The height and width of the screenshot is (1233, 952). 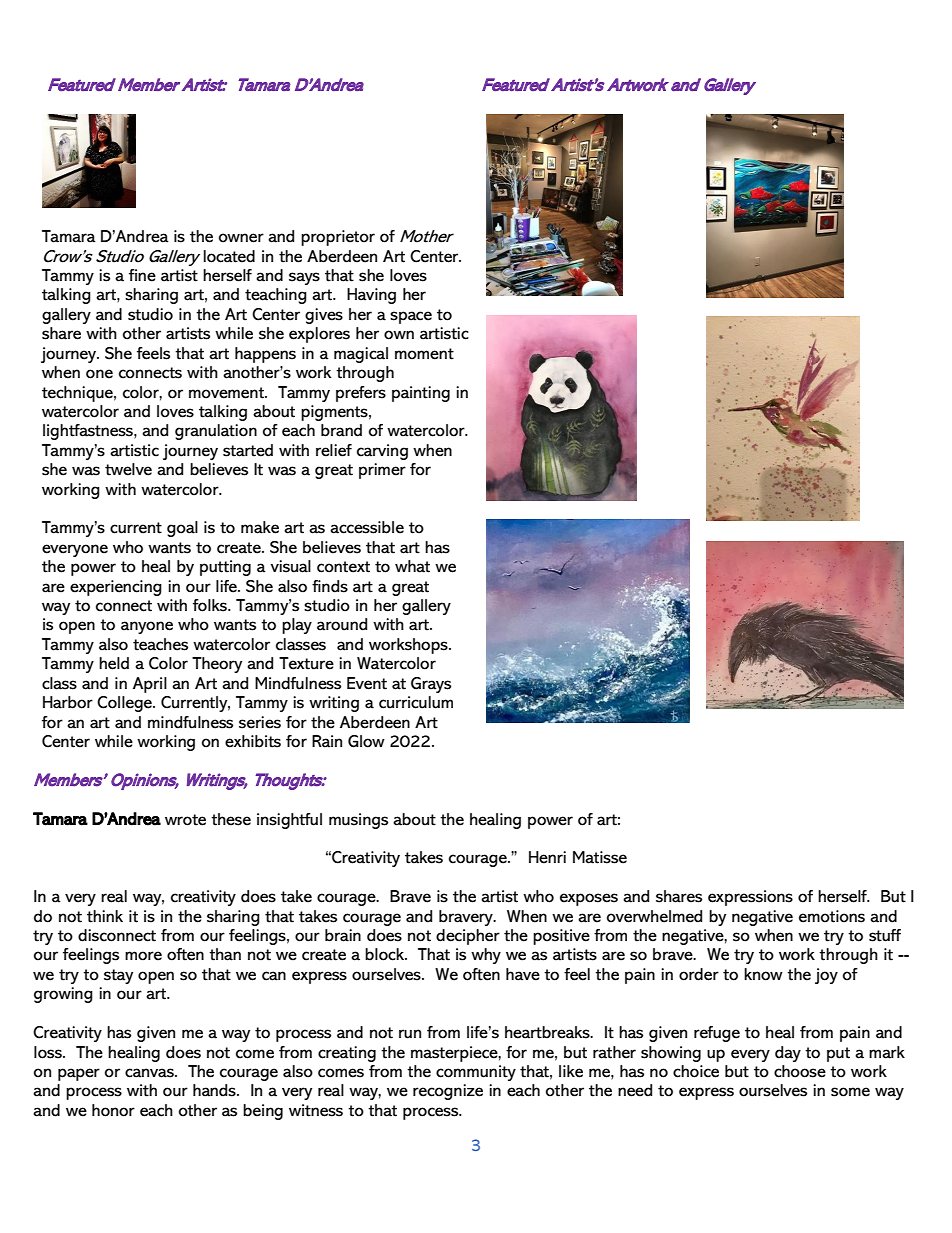 What do you see at coordinates (142, 275) in the screenshot?
I see `fine` at bounding box center [142, 275].
